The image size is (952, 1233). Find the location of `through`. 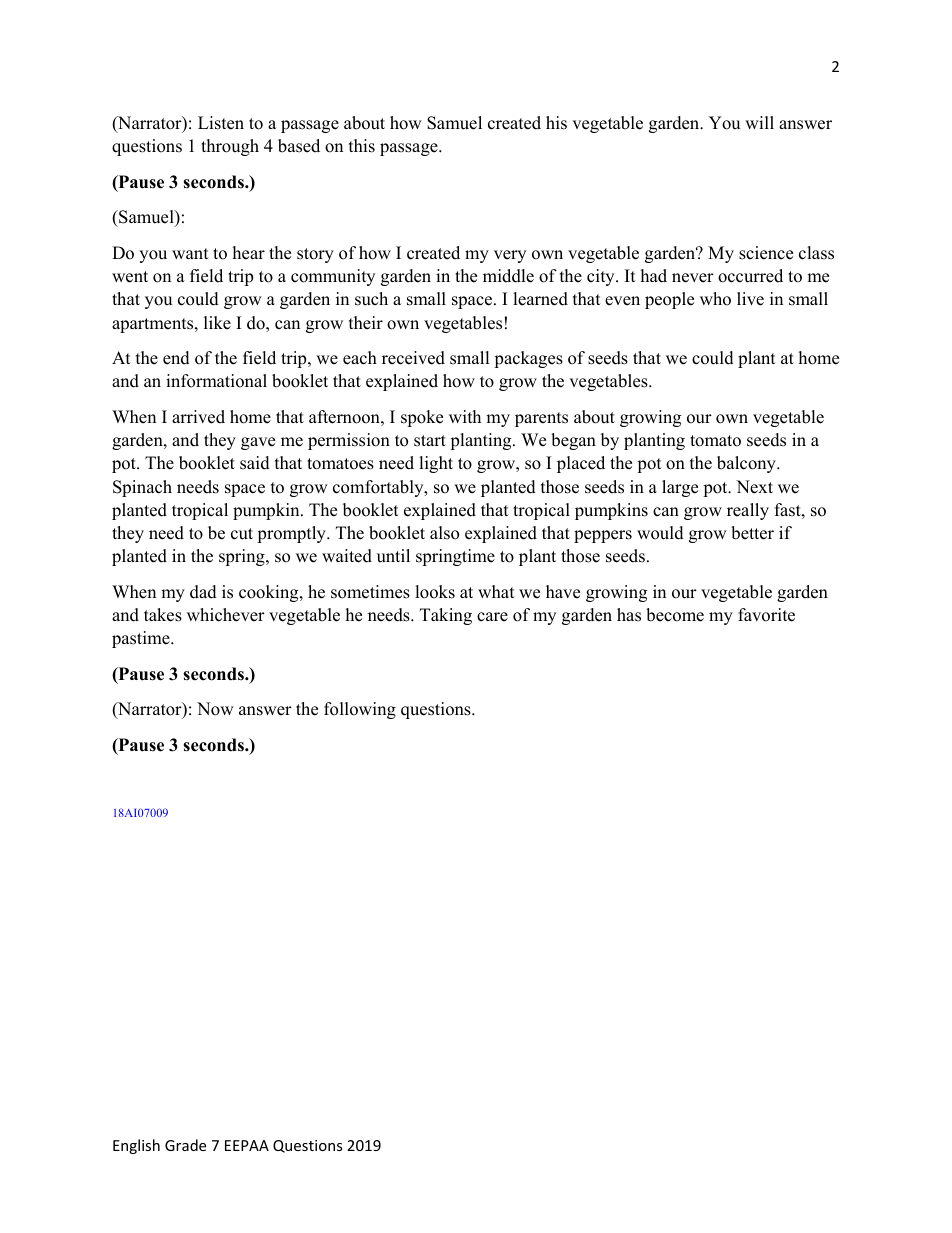

through is located at coordinates (230, 147).
